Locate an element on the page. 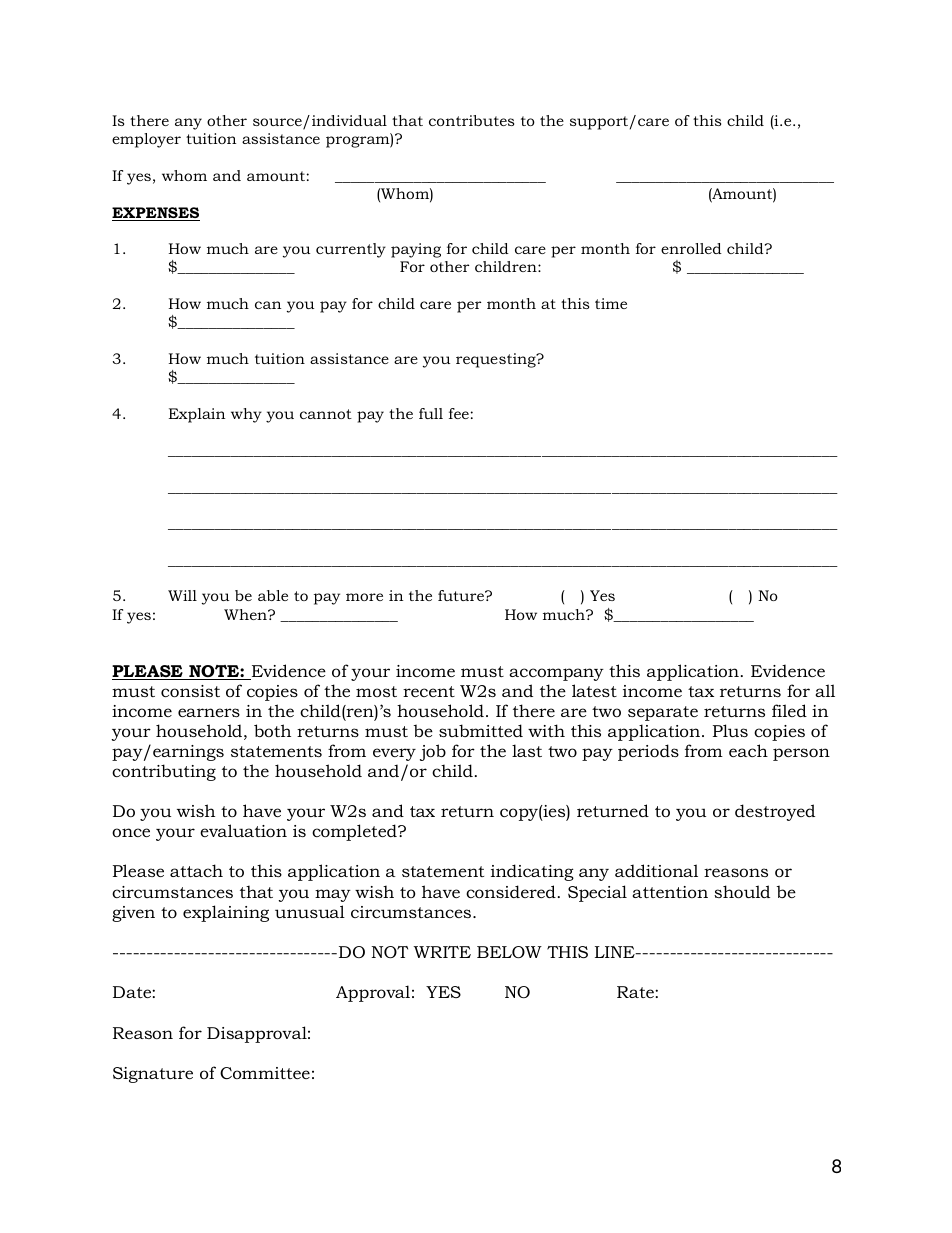  indicating is located at coordinates (532, 872).
